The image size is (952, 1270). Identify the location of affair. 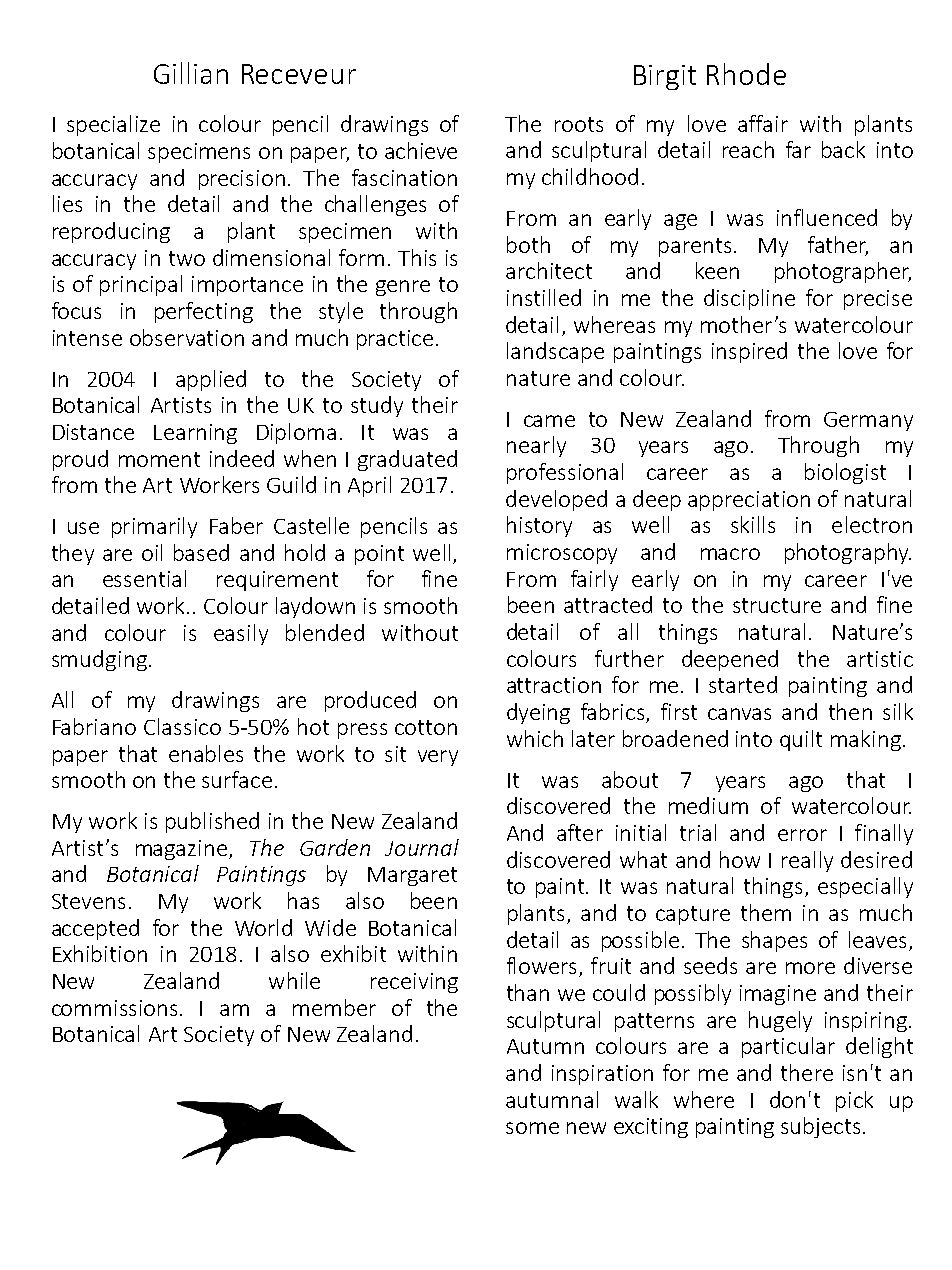
(763, 123).
